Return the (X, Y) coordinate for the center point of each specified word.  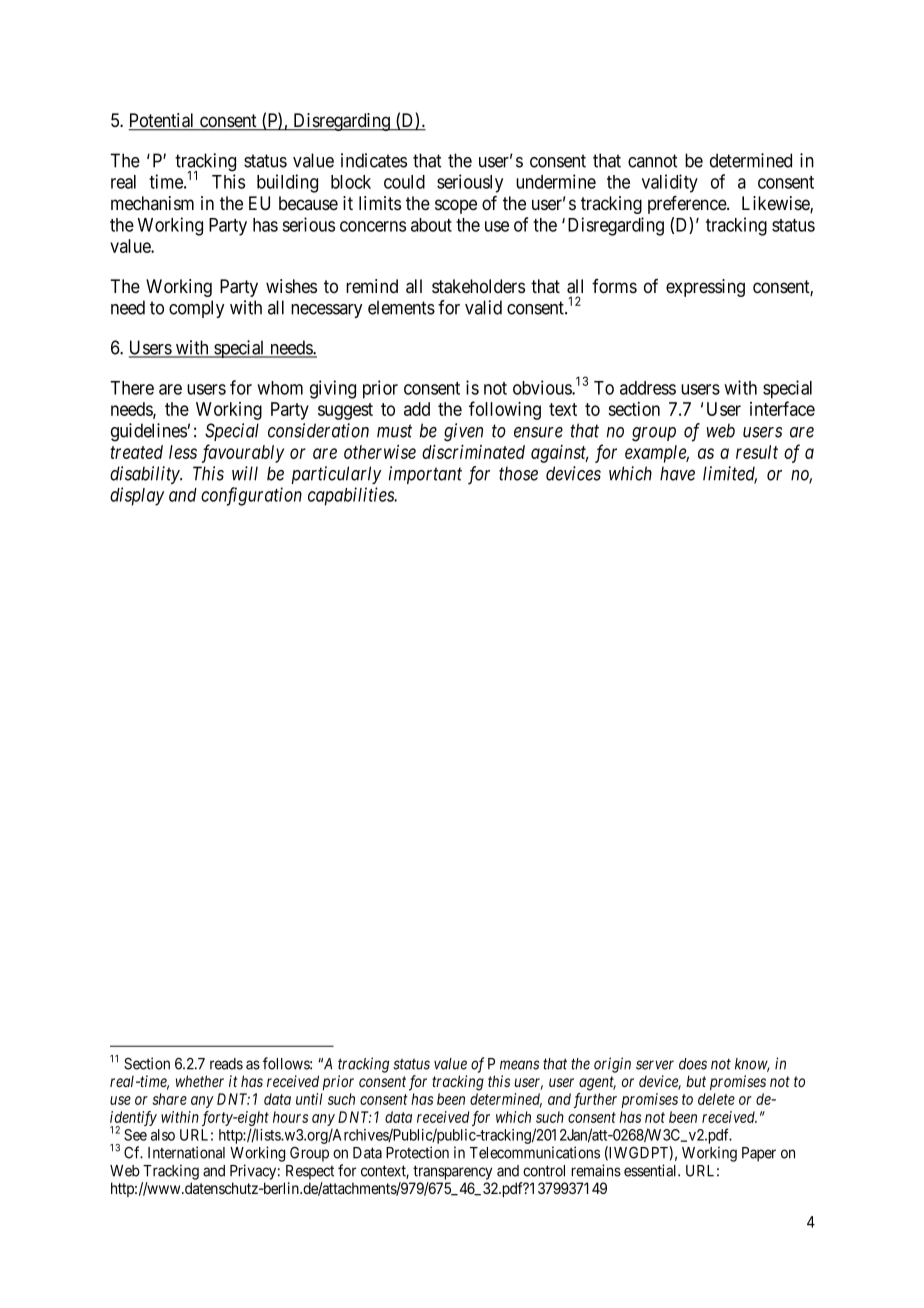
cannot (652, 161)
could (404, 182)
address (648, 388)
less (183, 452)
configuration (251, 496)
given (463, 432)
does (693, 1064)
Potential (163, 121)
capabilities (352, 496)
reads (226, 1064)
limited (730, 474)
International (186, 1152)
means (519, 1065)
